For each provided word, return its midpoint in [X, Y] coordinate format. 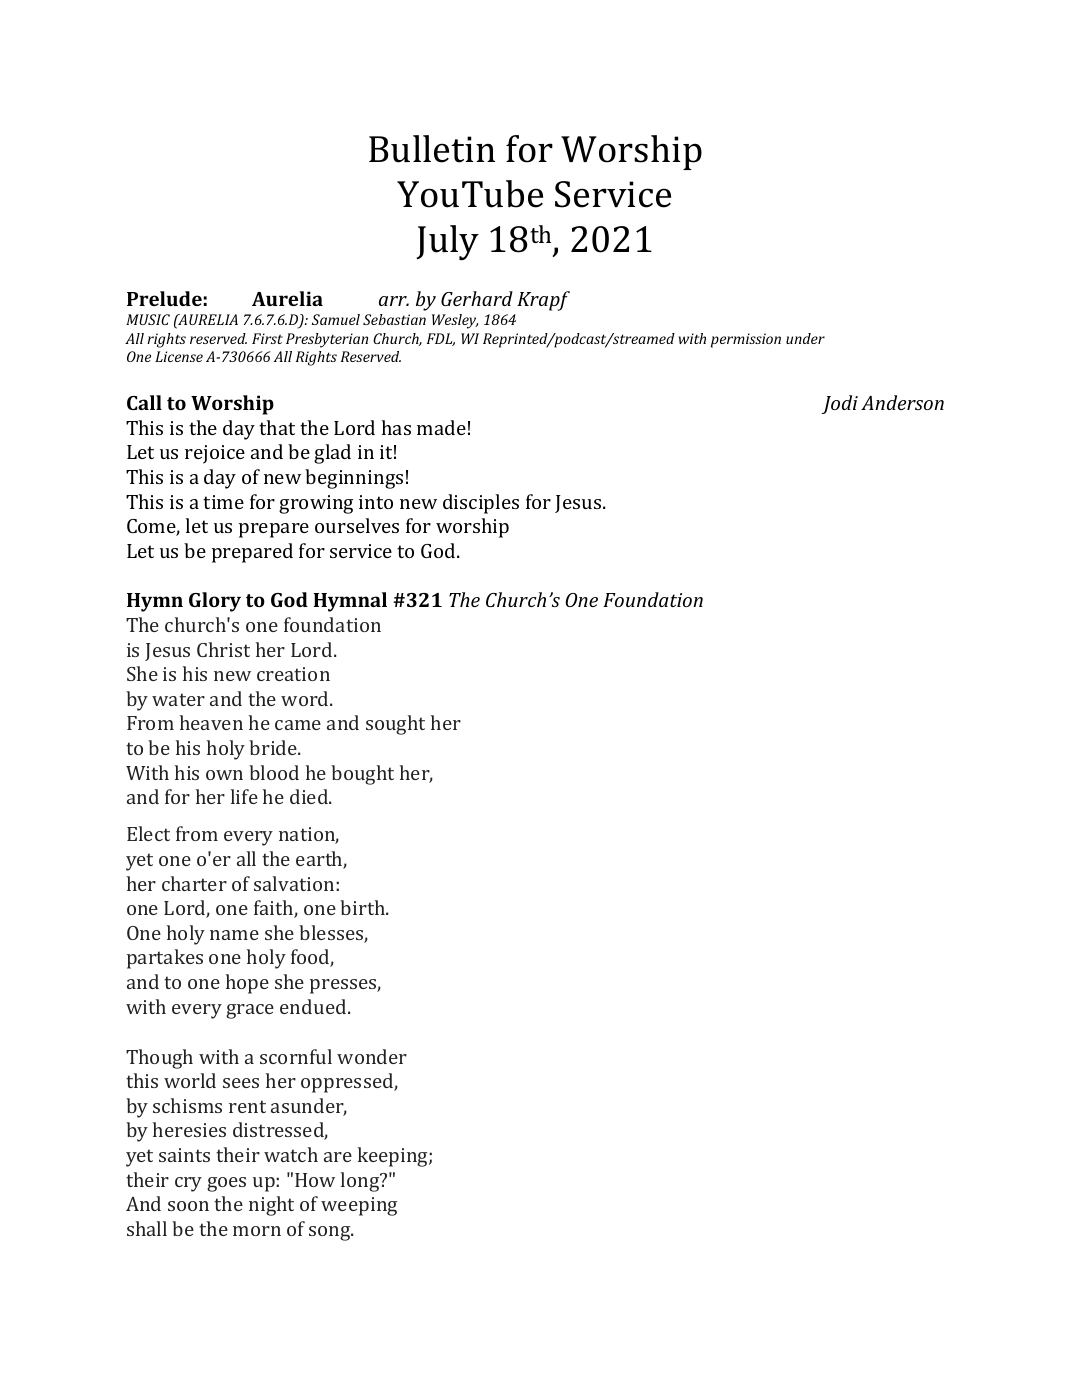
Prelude [164, 298]
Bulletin [432, 149]
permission [746, 340]
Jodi [840, 404]
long [361, 1182]
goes [226, 1184]
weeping [359, 1206]
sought [395, 725]
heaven [211, 722]
